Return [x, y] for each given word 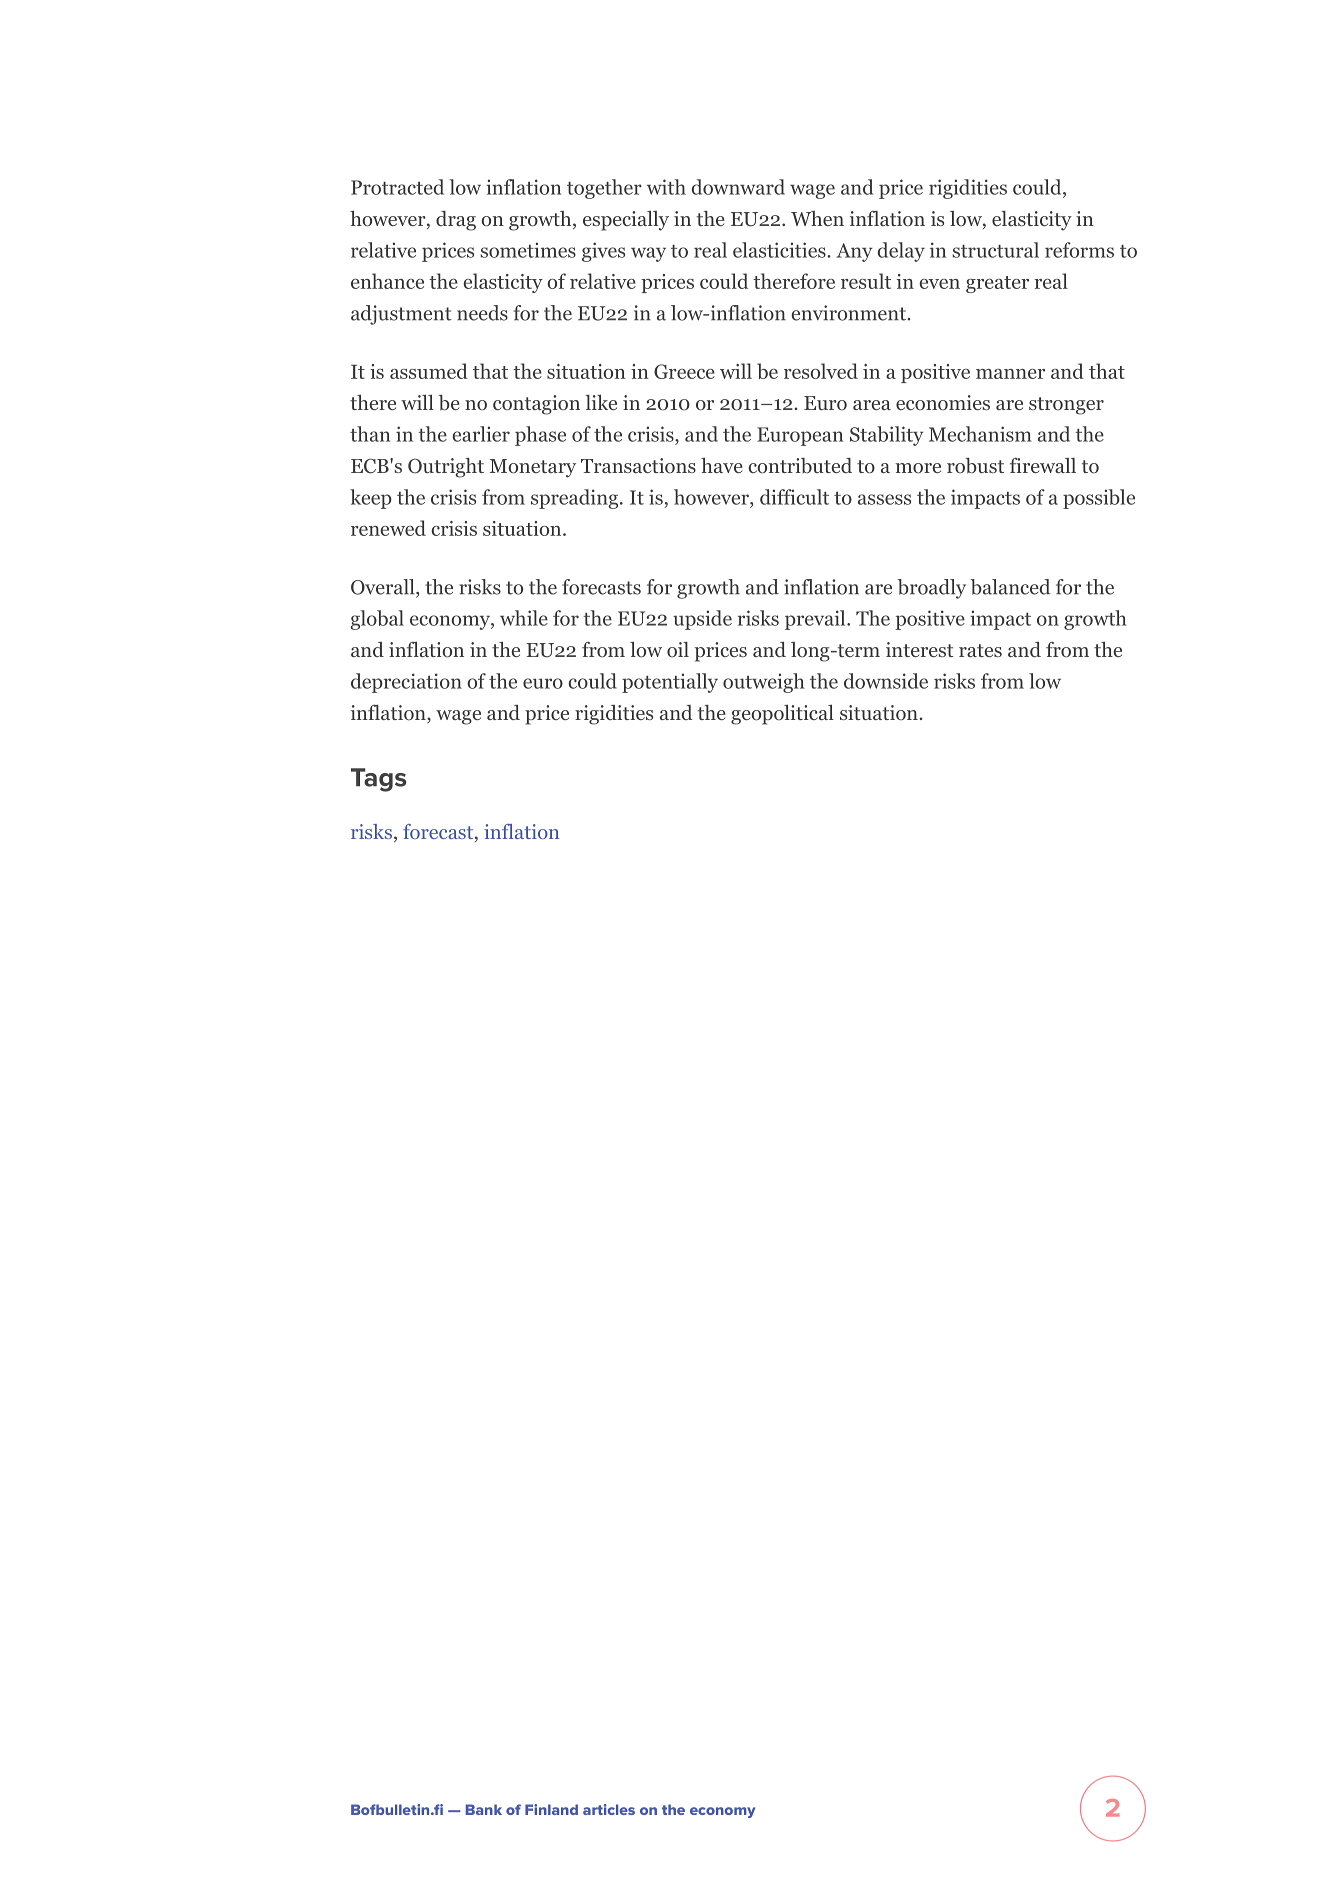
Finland [551, 1809]
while [524, 618]
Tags [378, 780]
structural [996, 250]
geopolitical [782, 715]
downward [738, 187]
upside [702, 620]
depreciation [406, 683]
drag [456, 221]
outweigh [764, 683]
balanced [1010, 587]
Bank [484, 1809]
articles [609, 1809]
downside [886, 681]
